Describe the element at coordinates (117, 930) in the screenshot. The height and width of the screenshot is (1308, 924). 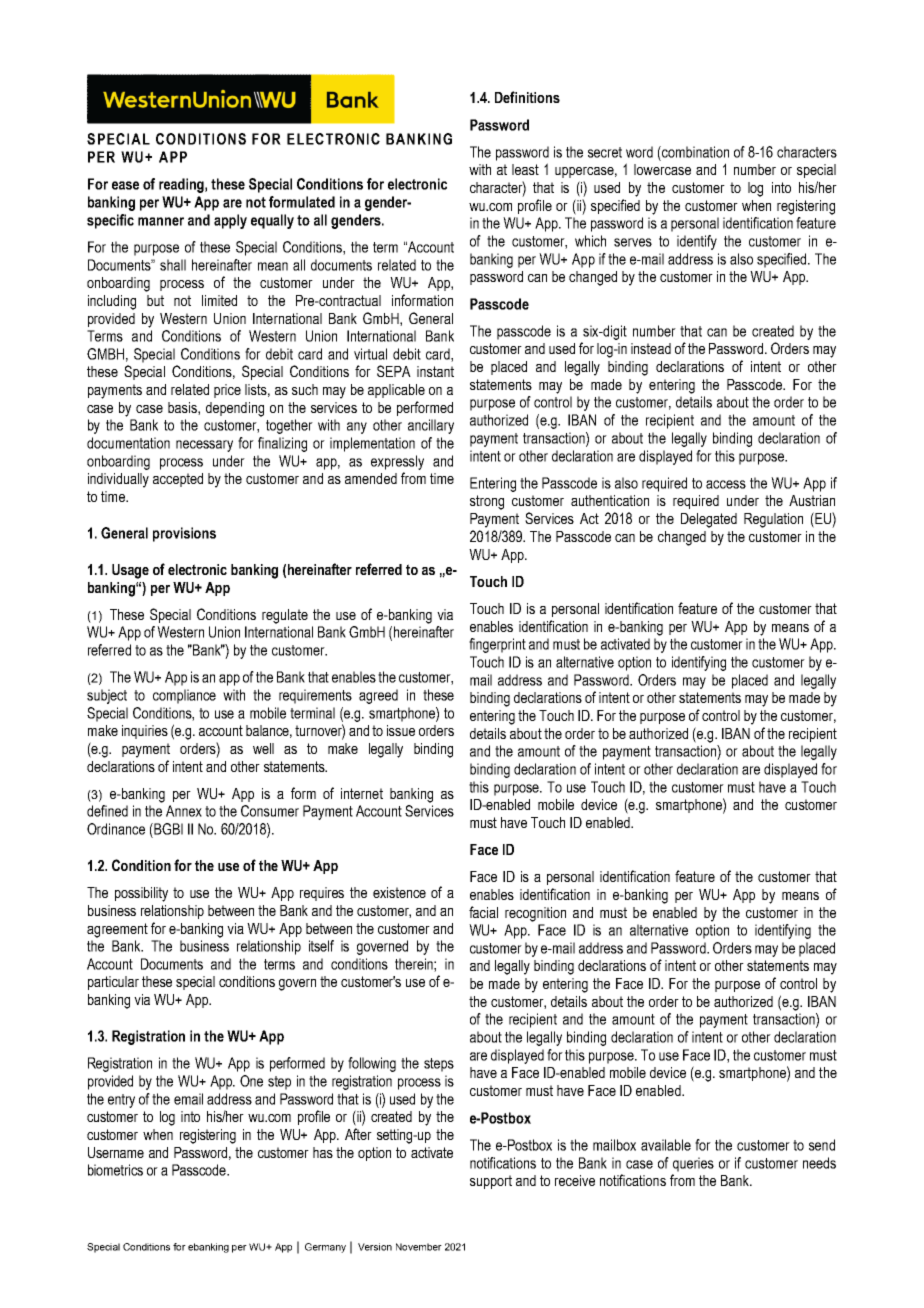
I see `agreement` at that location.
